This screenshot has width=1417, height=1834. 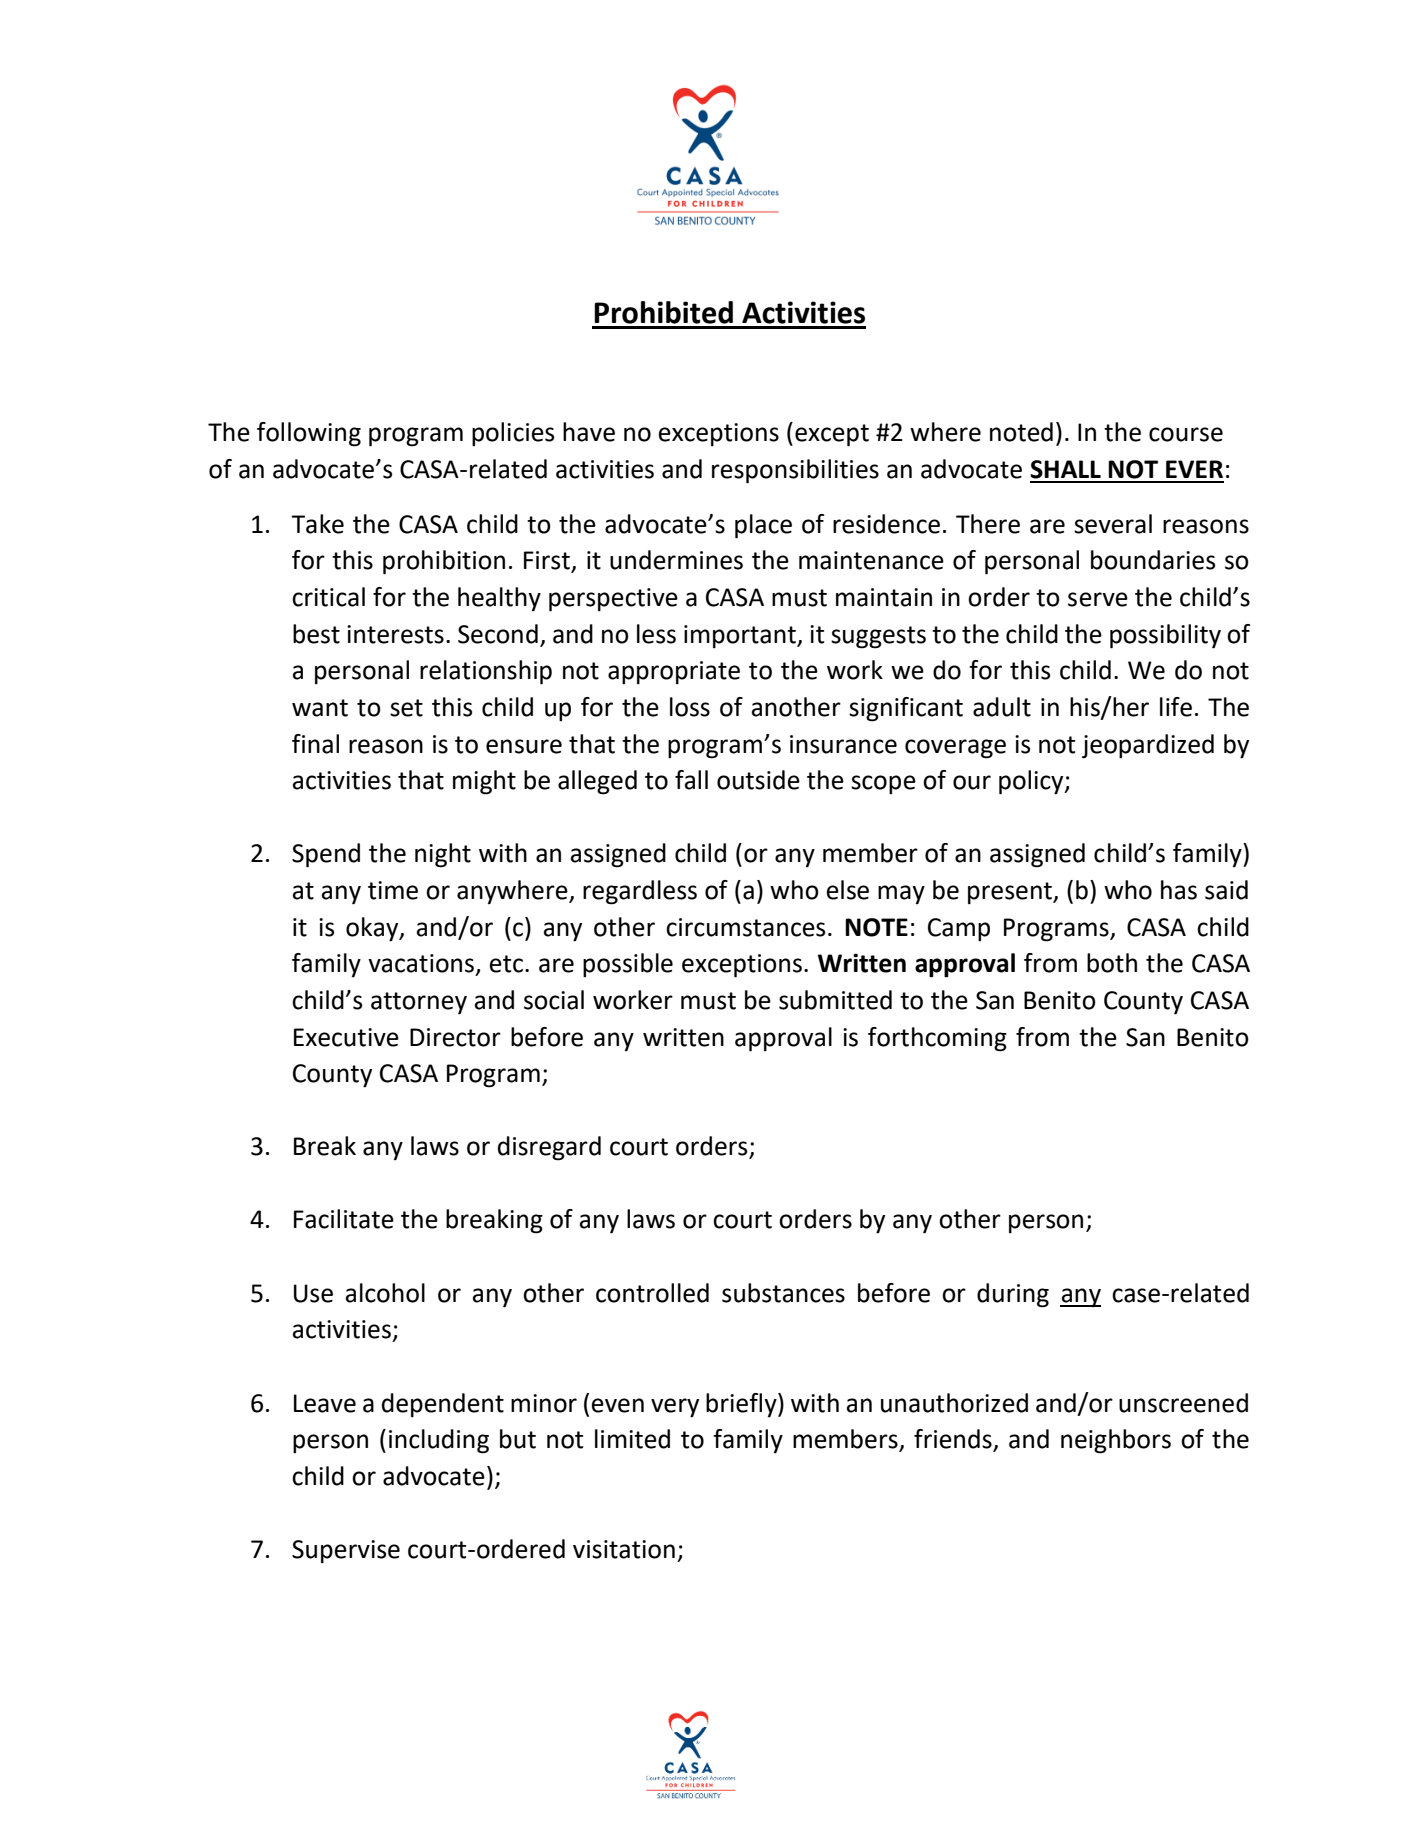 What do you see at coordinates (624, 1549) in the screenshot?
I see `visitation` at bounding box center [624, 1549].
